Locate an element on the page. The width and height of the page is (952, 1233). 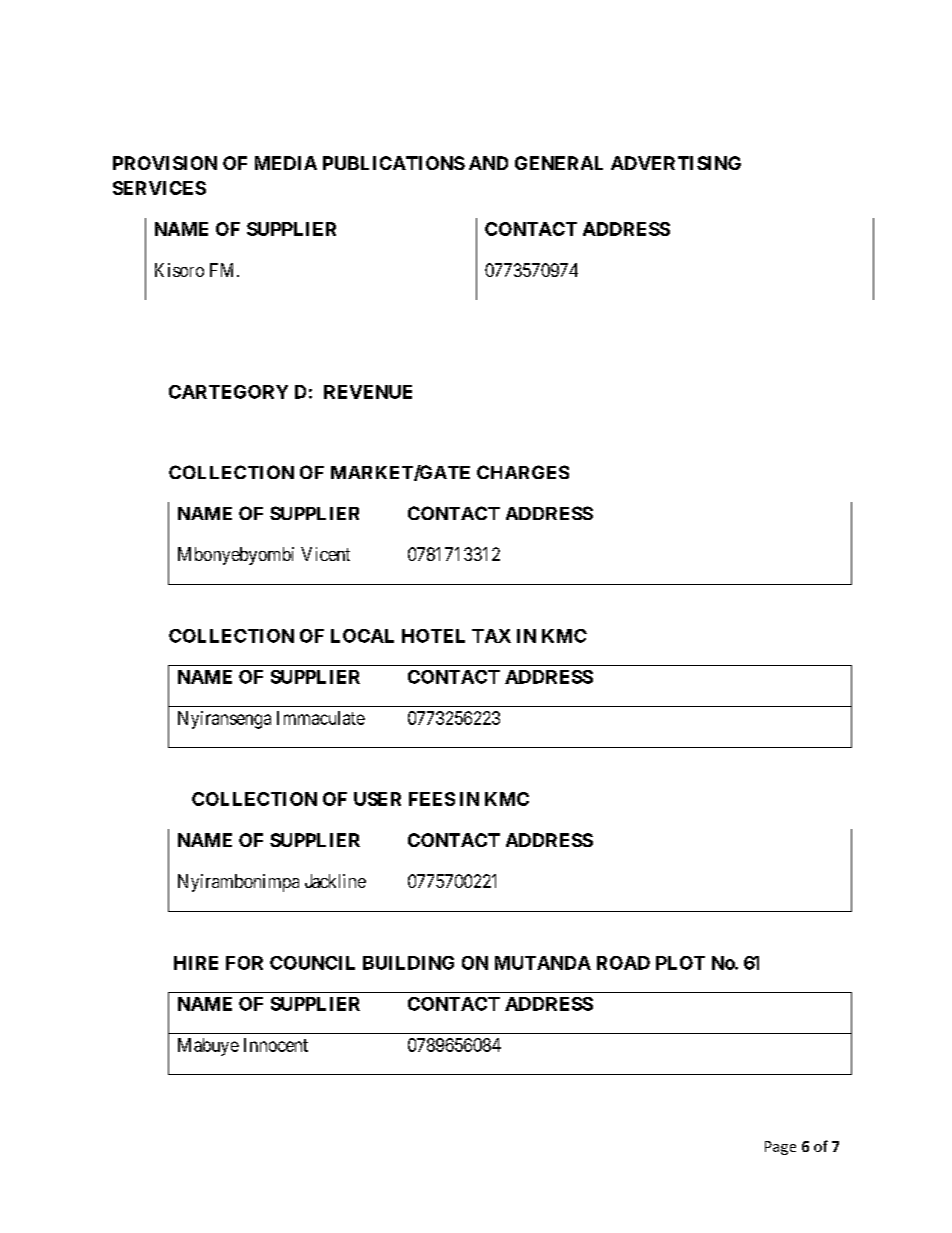
Immaculate is located at coordinates (321, 718).
